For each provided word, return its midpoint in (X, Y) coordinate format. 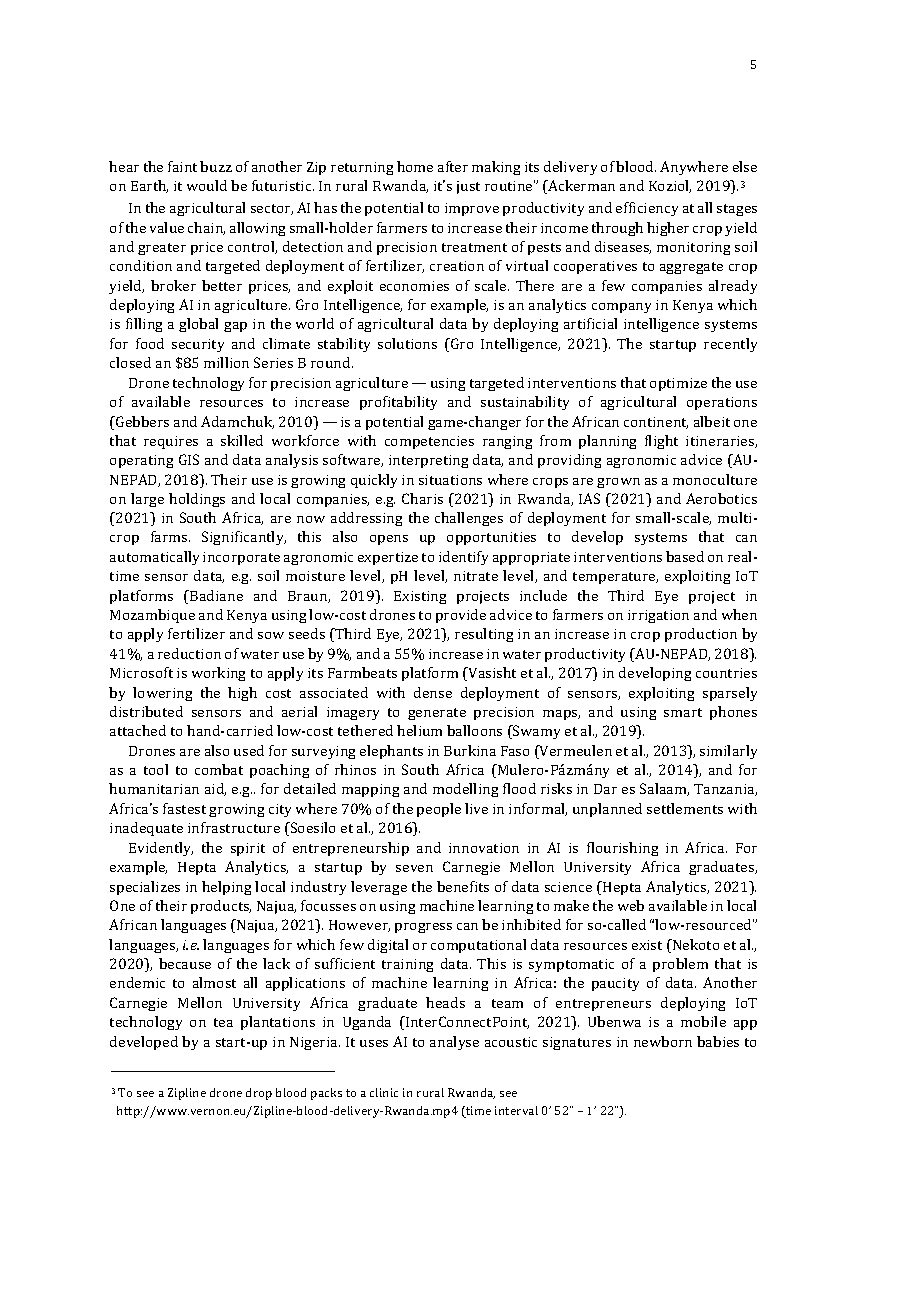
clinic (384, 1092)
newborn (663, 1041)
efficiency (647, 209)
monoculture (715, 479)
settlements (685, 808)
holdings (197, 500)
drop (259, 1094)
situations (450, 480)
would (207, 185)
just (468, 187)
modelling (465, 790)
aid (215, 789)
